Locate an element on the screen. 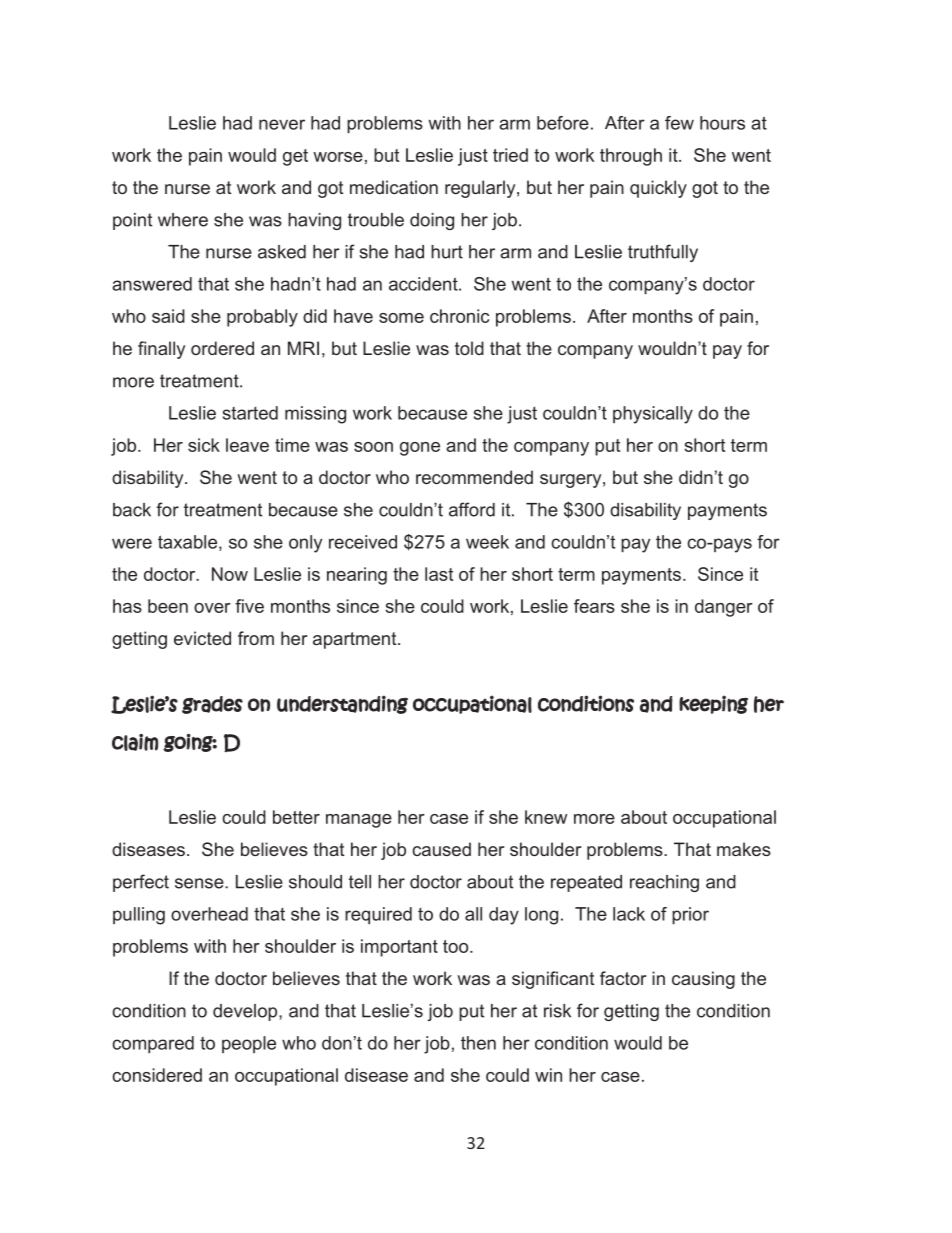  people is located at coordinates (249, 1044).
